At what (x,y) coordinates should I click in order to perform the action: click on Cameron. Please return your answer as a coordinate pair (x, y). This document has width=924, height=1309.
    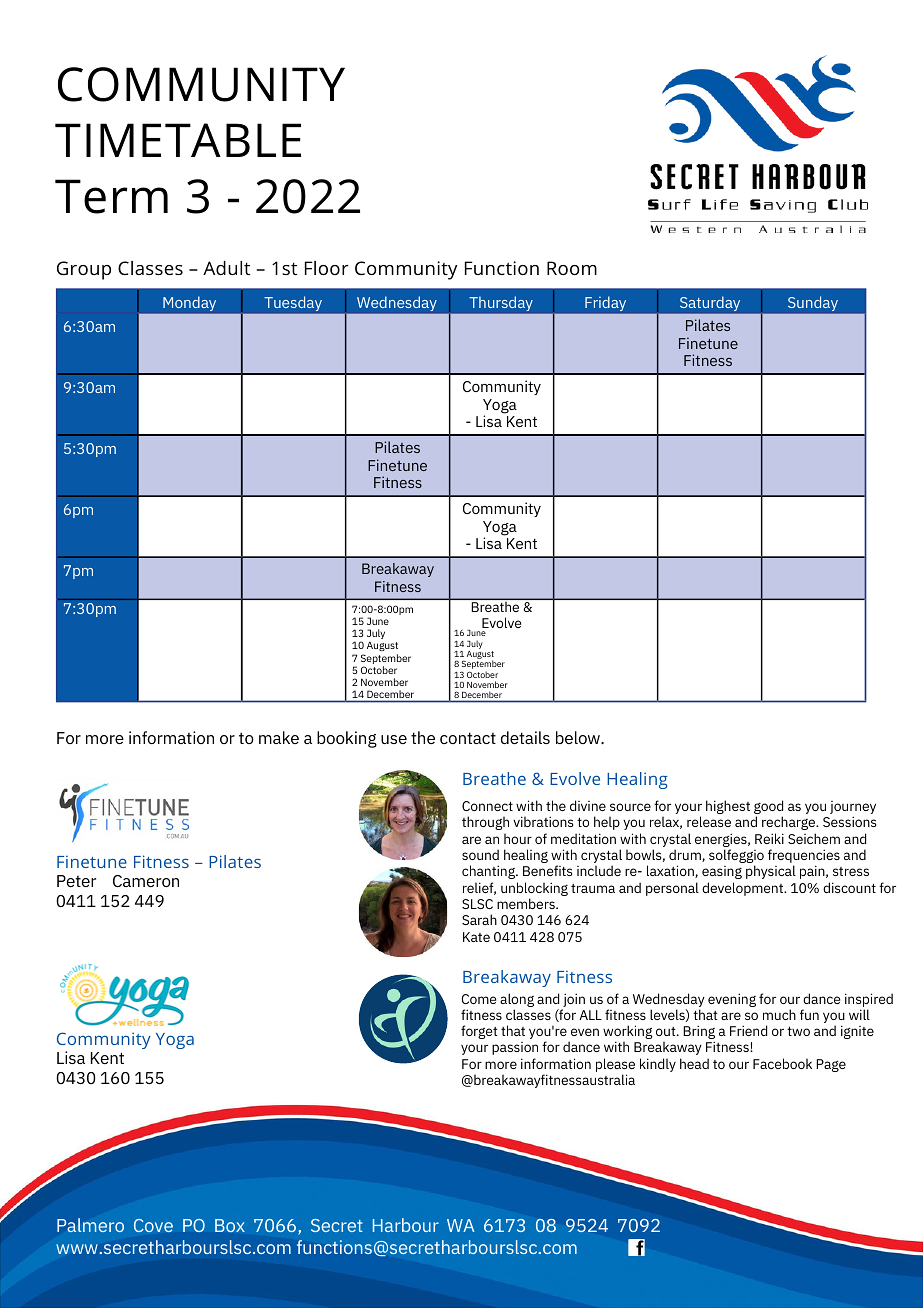
    Looking at the image, I should click on (146, 881).
